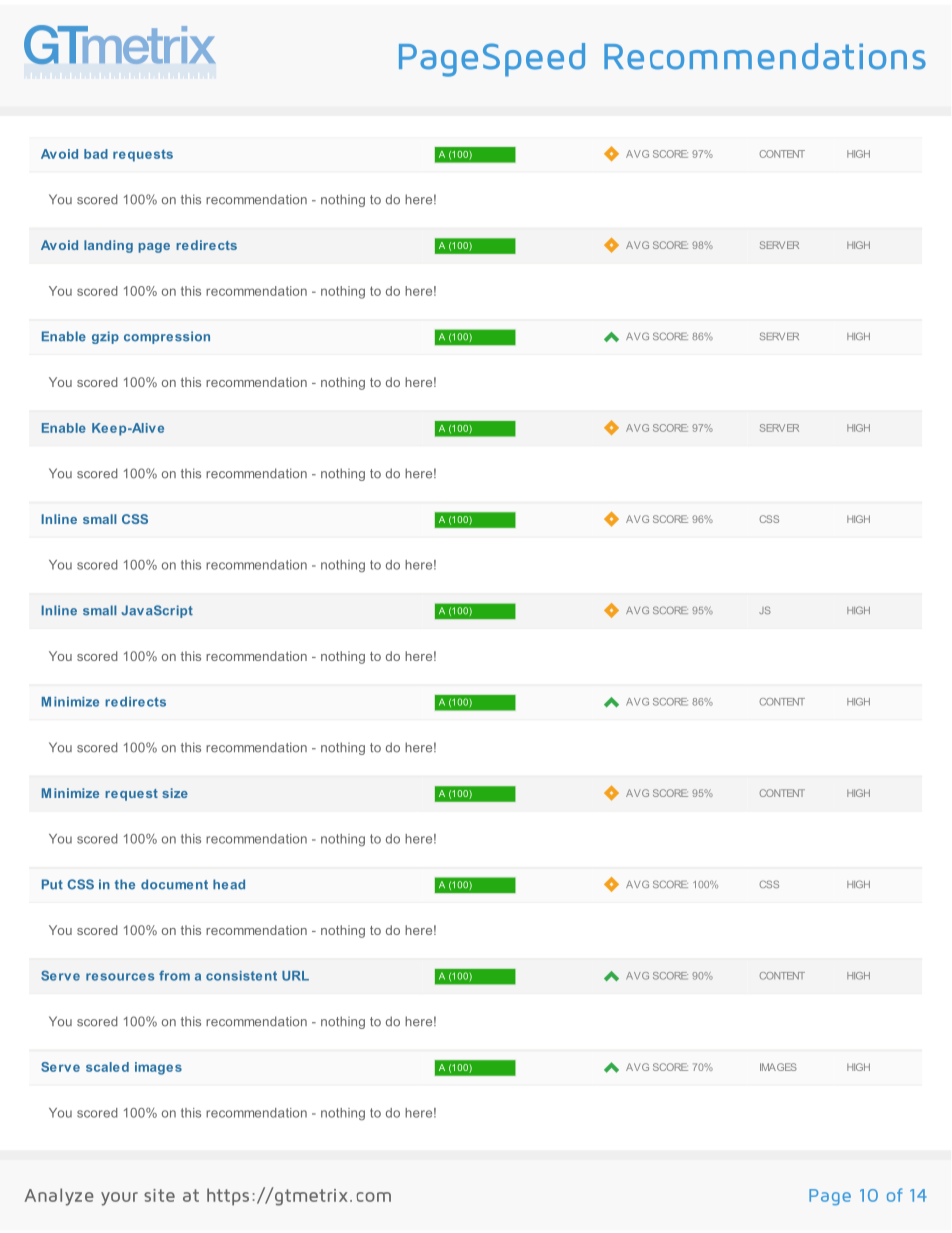 The width and height of the image is (952, 1233). I want to click on gzip, so click(105, 337).
